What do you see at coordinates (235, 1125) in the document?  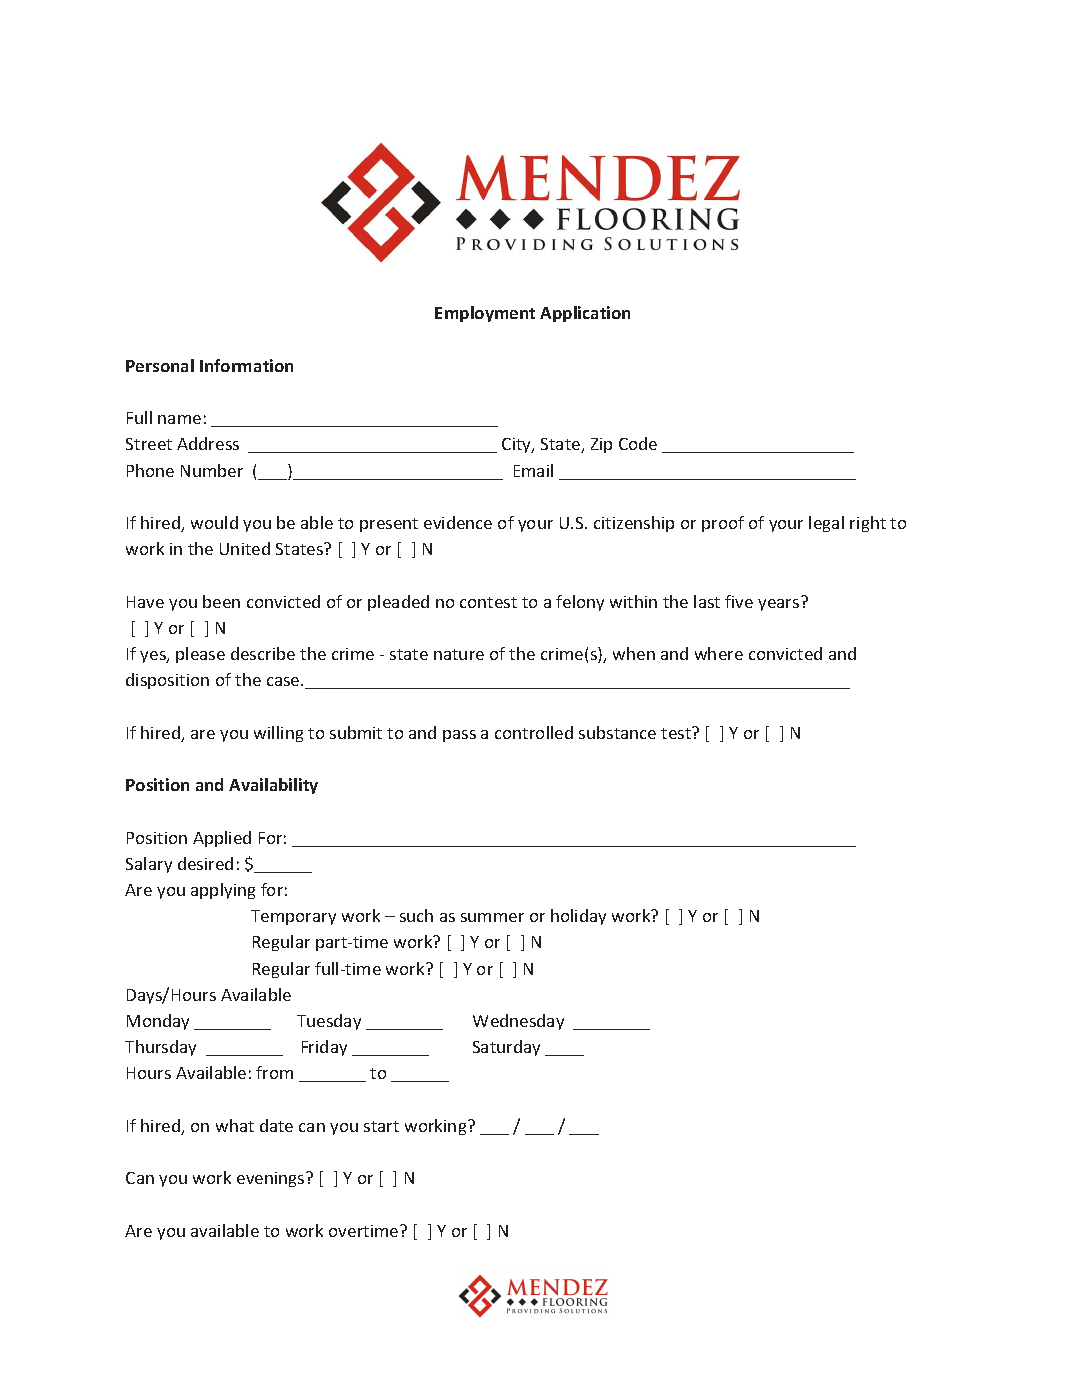 I see `what` at bounding box center [235, 1125].
